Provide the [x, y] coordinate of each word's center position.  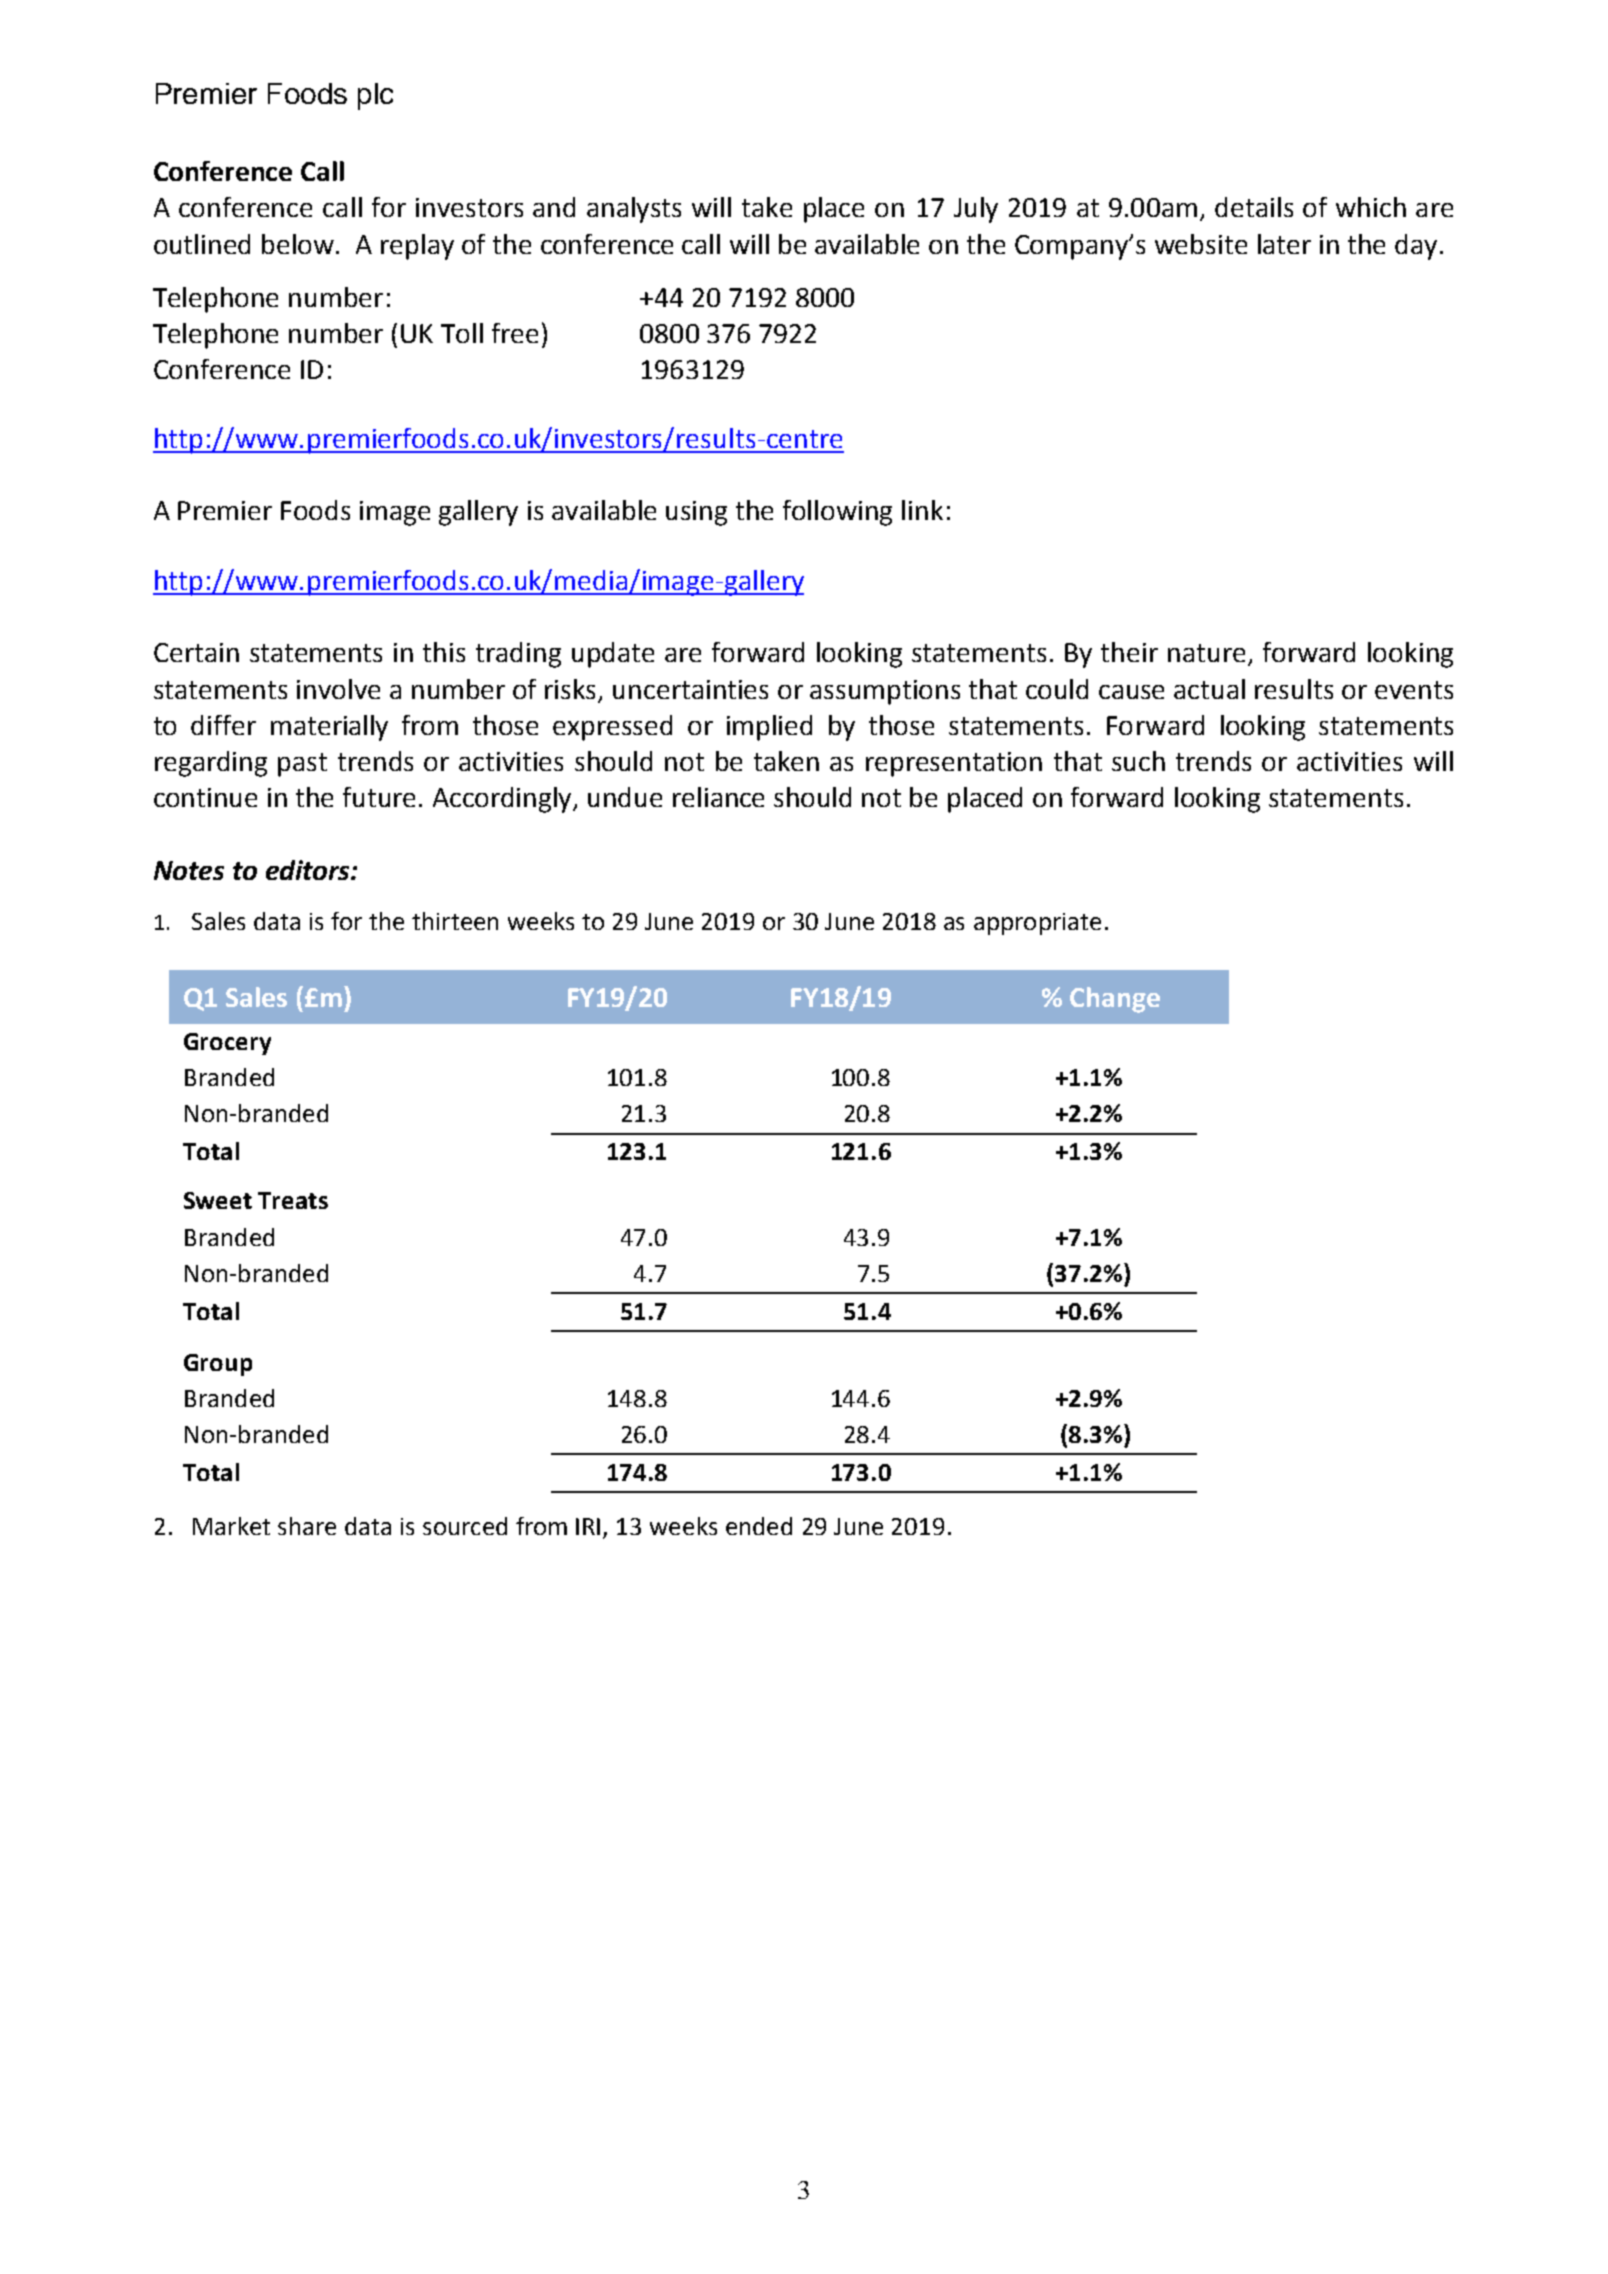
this [444, 652]
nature [1206, 653]
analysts [634, 210]
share [307, 1526]
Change [1115, 1000]
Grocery [227, 1044]
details [1254, 207]
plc [375, 96]
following [837, 513]
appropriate [1037, 924]
